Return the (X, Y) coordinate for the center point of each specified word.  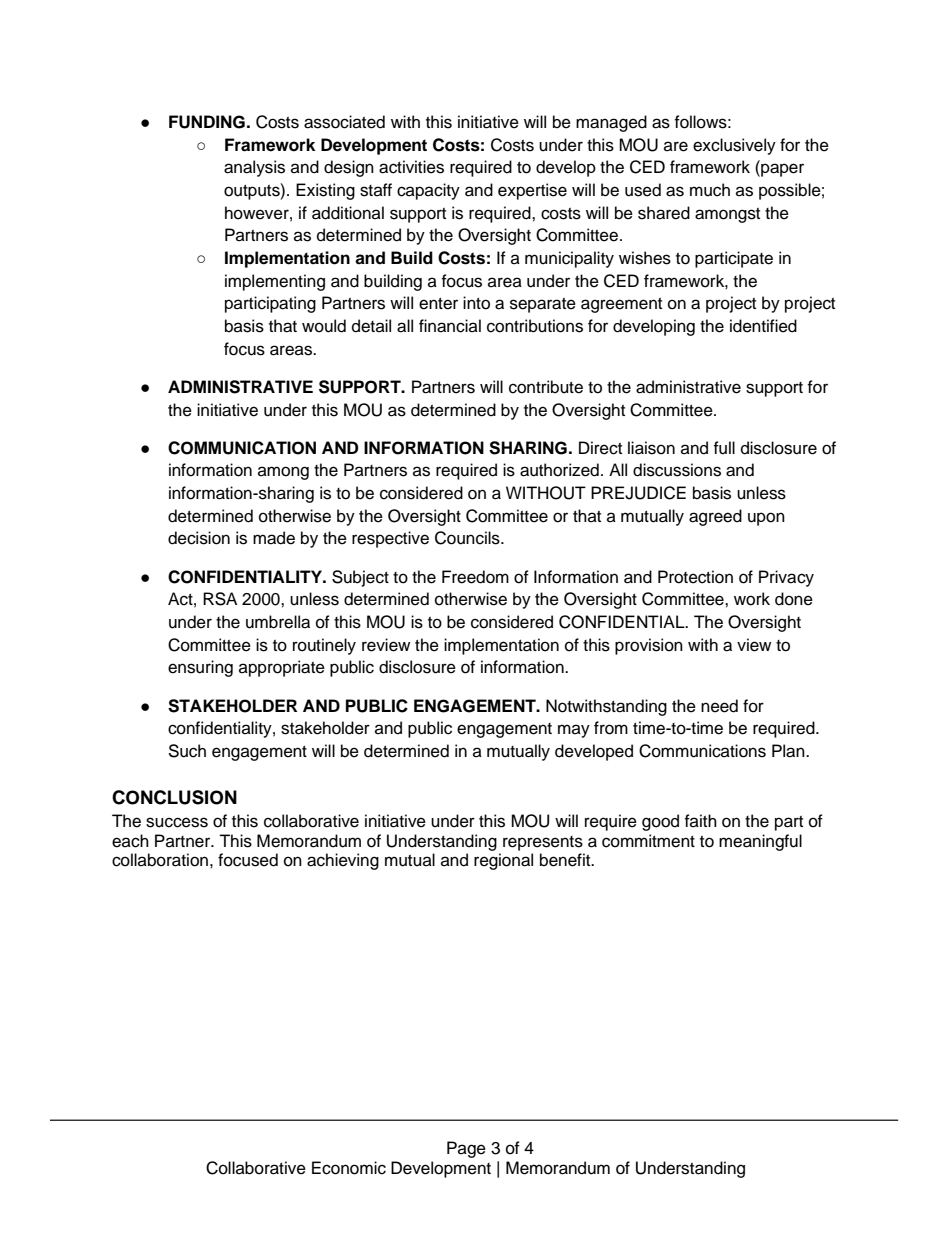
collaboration (160, 860)
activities (411, 167)
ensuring (200, 668)
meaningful (760, 842)
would (324, 326)
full (724, 448)
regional (503, 861)
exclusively (734, 146)
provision (649, 646)
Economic (349, 1168)
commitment (648, 841)
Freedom (475, 577)
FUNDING (207, 122)
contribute (546, 387)
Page (466, 1149)
